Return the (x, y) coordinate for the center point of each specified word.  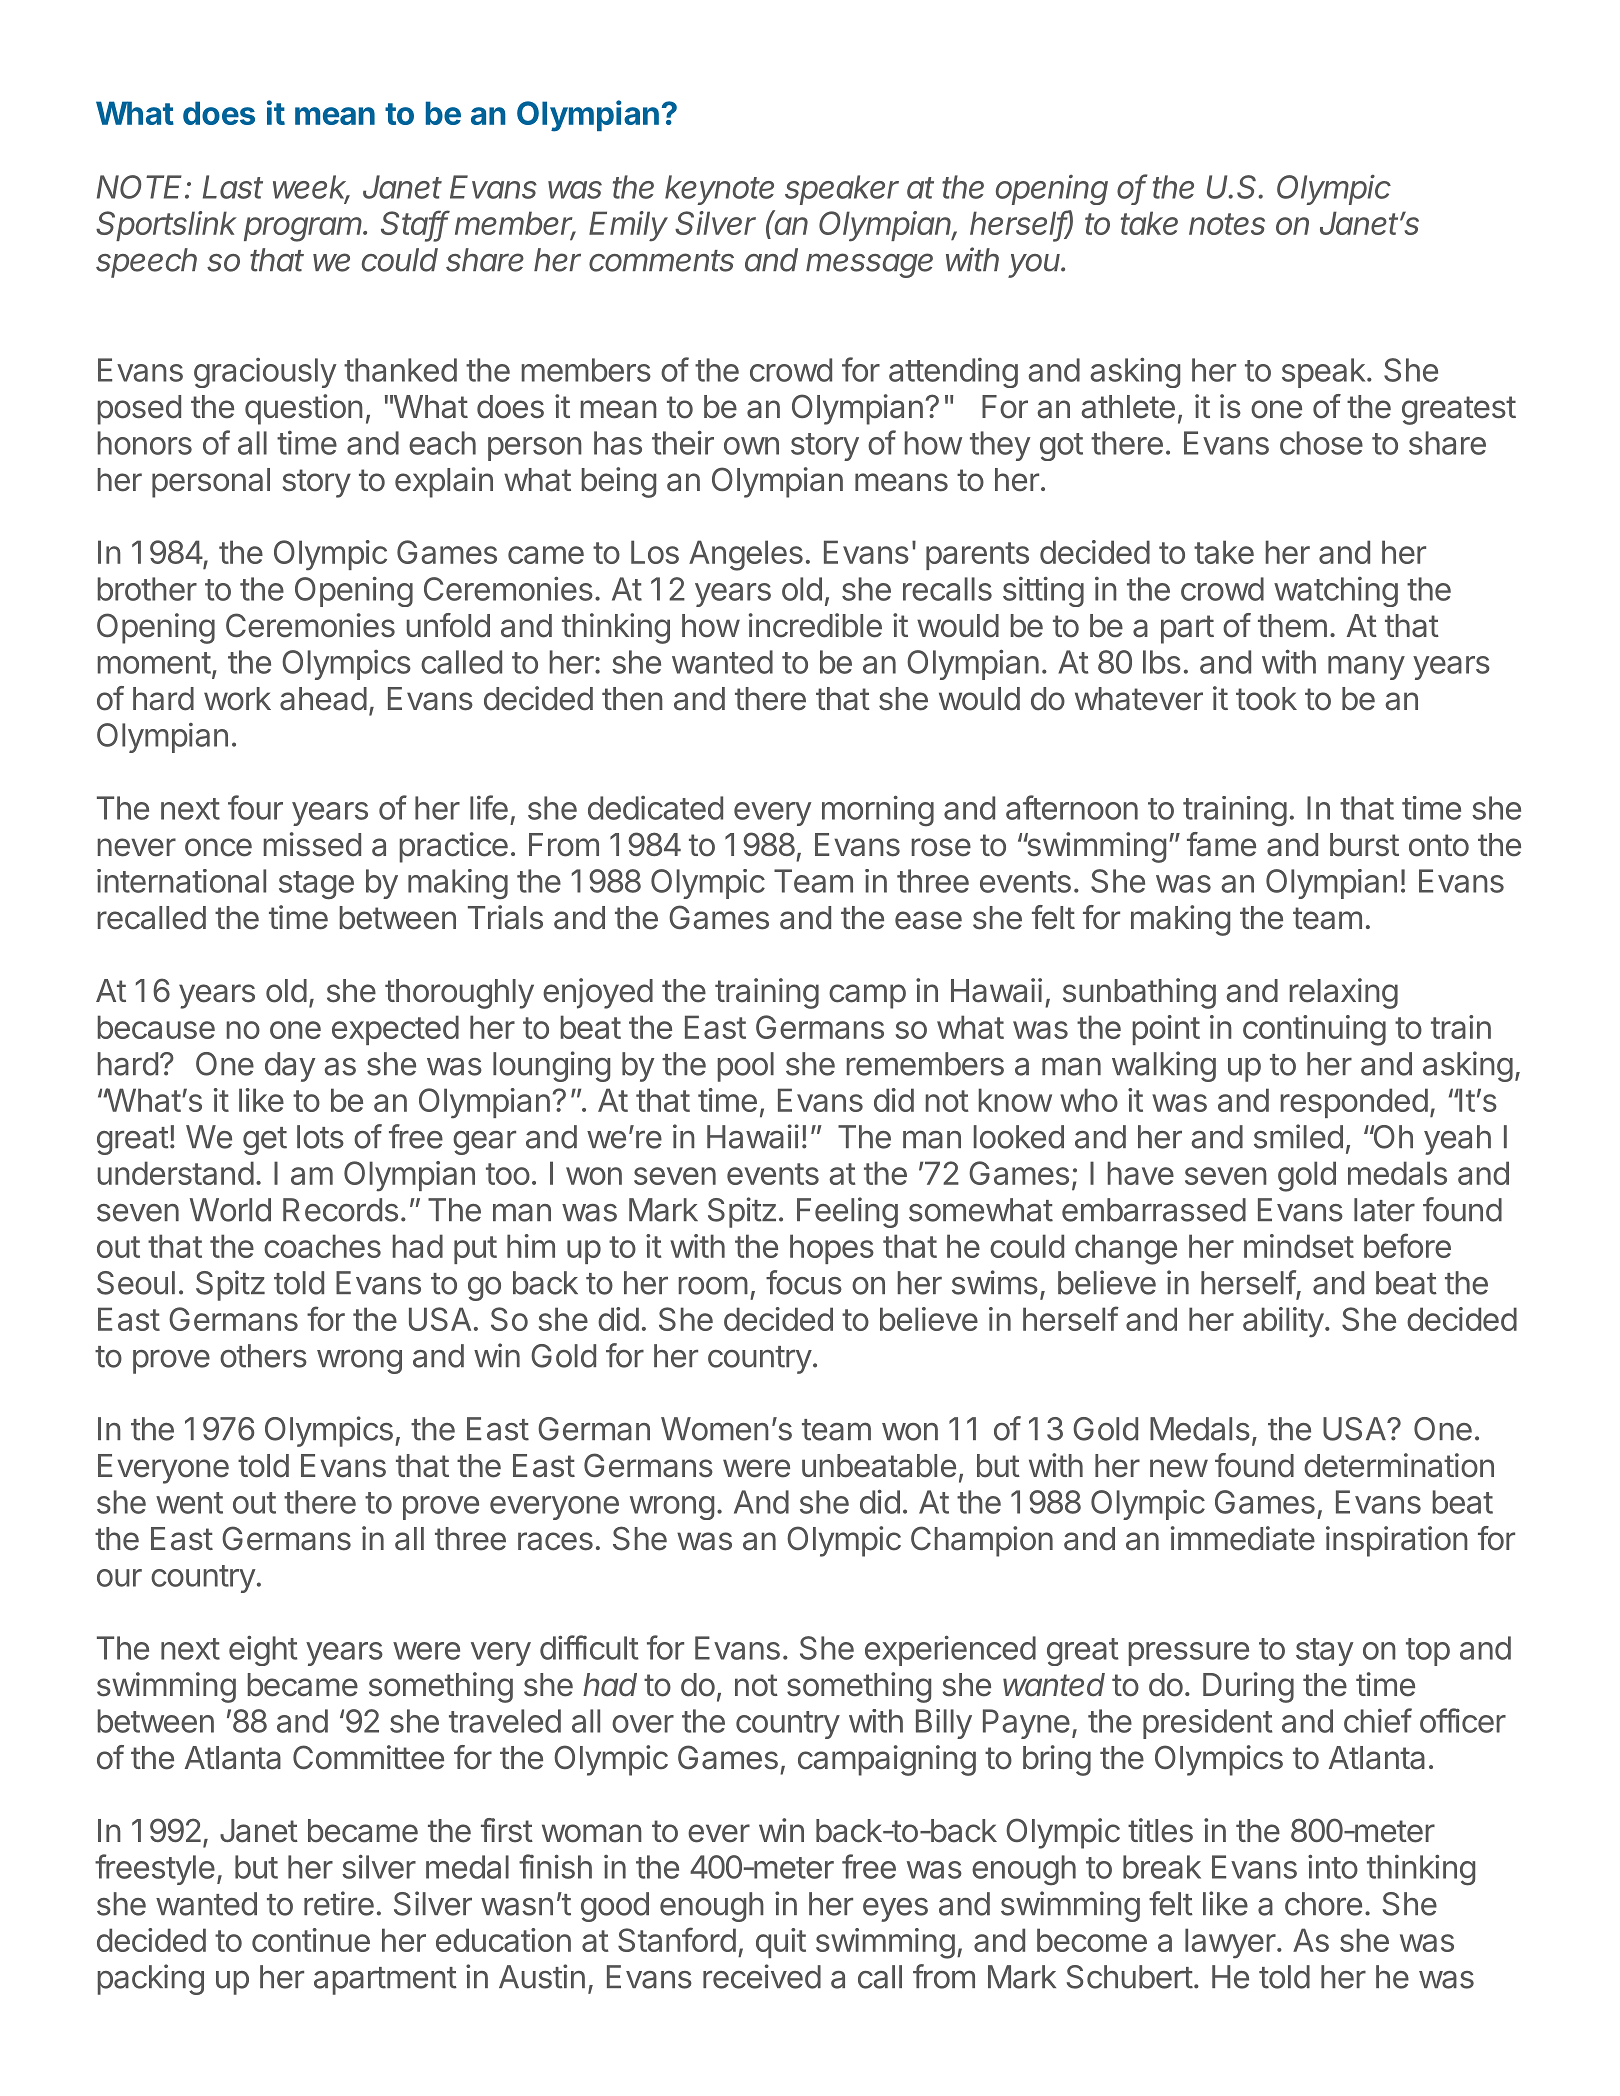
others (263, 1356)
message (869, 265)
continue (311, 1940)
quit (781, 1943)
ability (1283, 1322)
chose (1321, 443)
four (255, 807)
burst (1364, 845)
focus (804, 1282)
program (304, 229)
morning (878, 811)
